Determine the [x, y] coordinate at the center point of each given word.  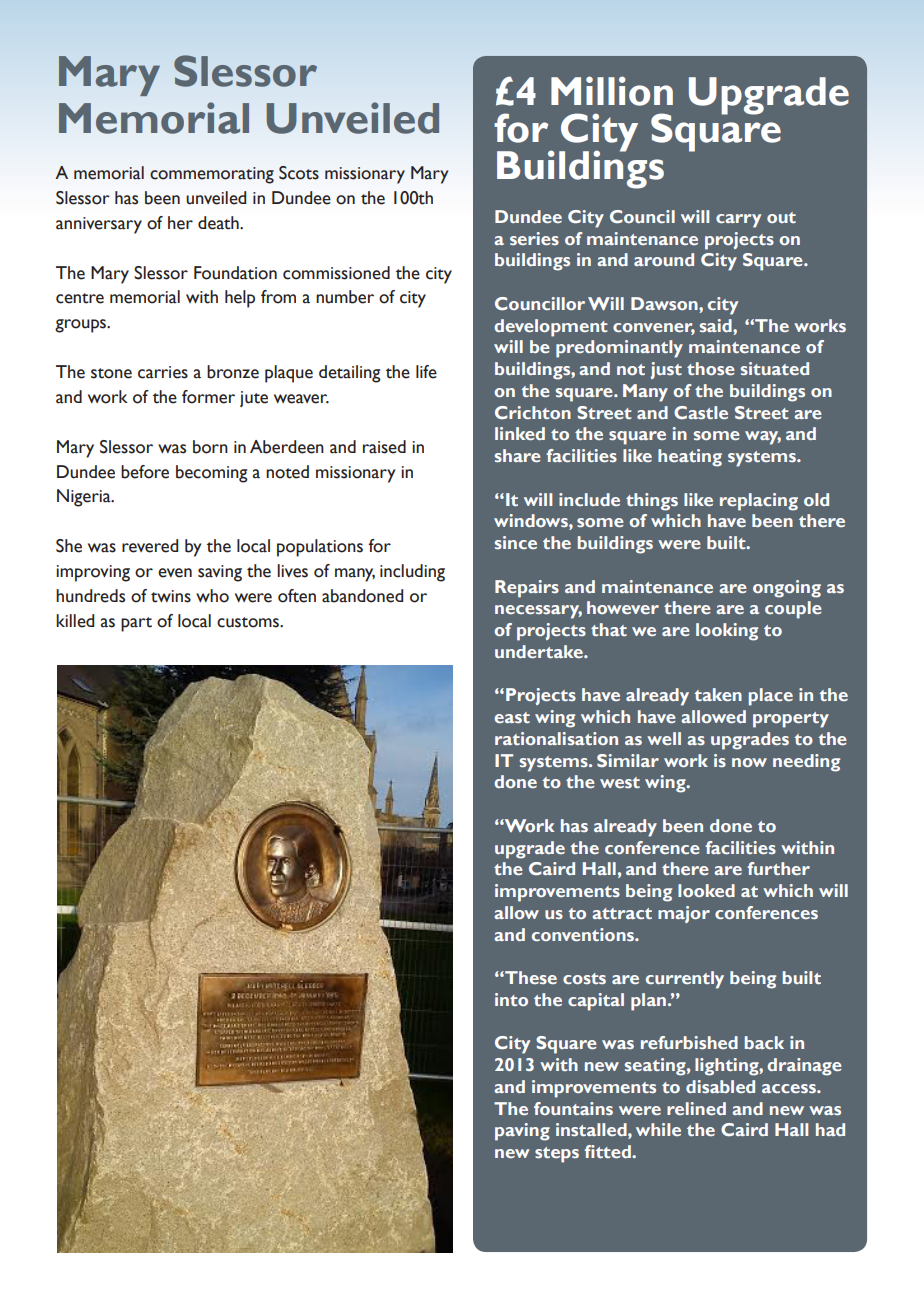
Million [612, 91]
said [717, 325]
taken [718, 694]
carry [738, 221]
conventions [584, 934]
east [512, 717]
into [511, 999]
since [516, 542]
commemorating [212, 175]
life [426, 372]
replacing [759, 502]
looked [706, 890]
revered [150, 546]
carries [163, 372]
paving [522, 1132]
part [136, 624]
